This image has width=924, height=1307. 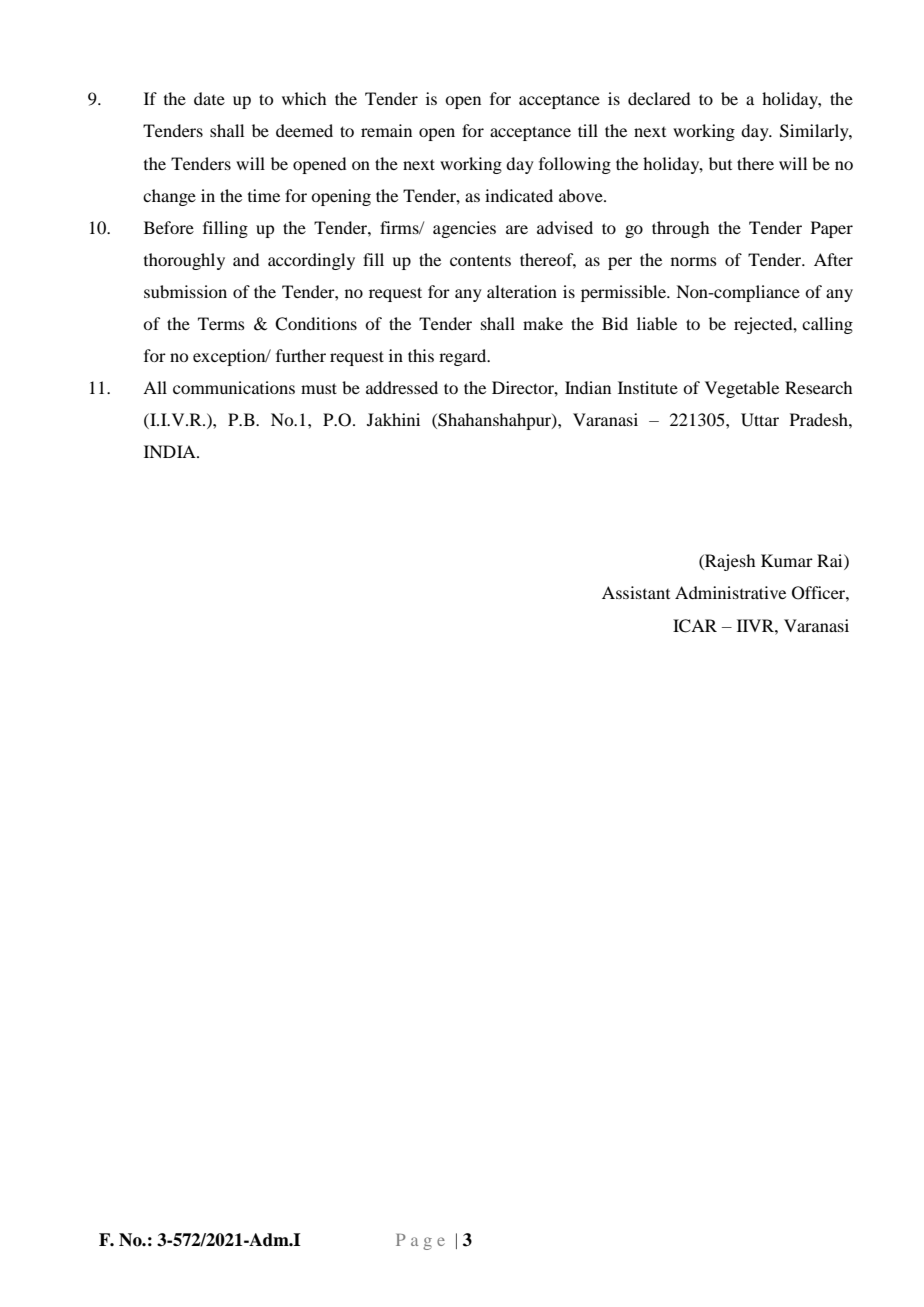 I want to click on norms, so click(x=694, y=261).
